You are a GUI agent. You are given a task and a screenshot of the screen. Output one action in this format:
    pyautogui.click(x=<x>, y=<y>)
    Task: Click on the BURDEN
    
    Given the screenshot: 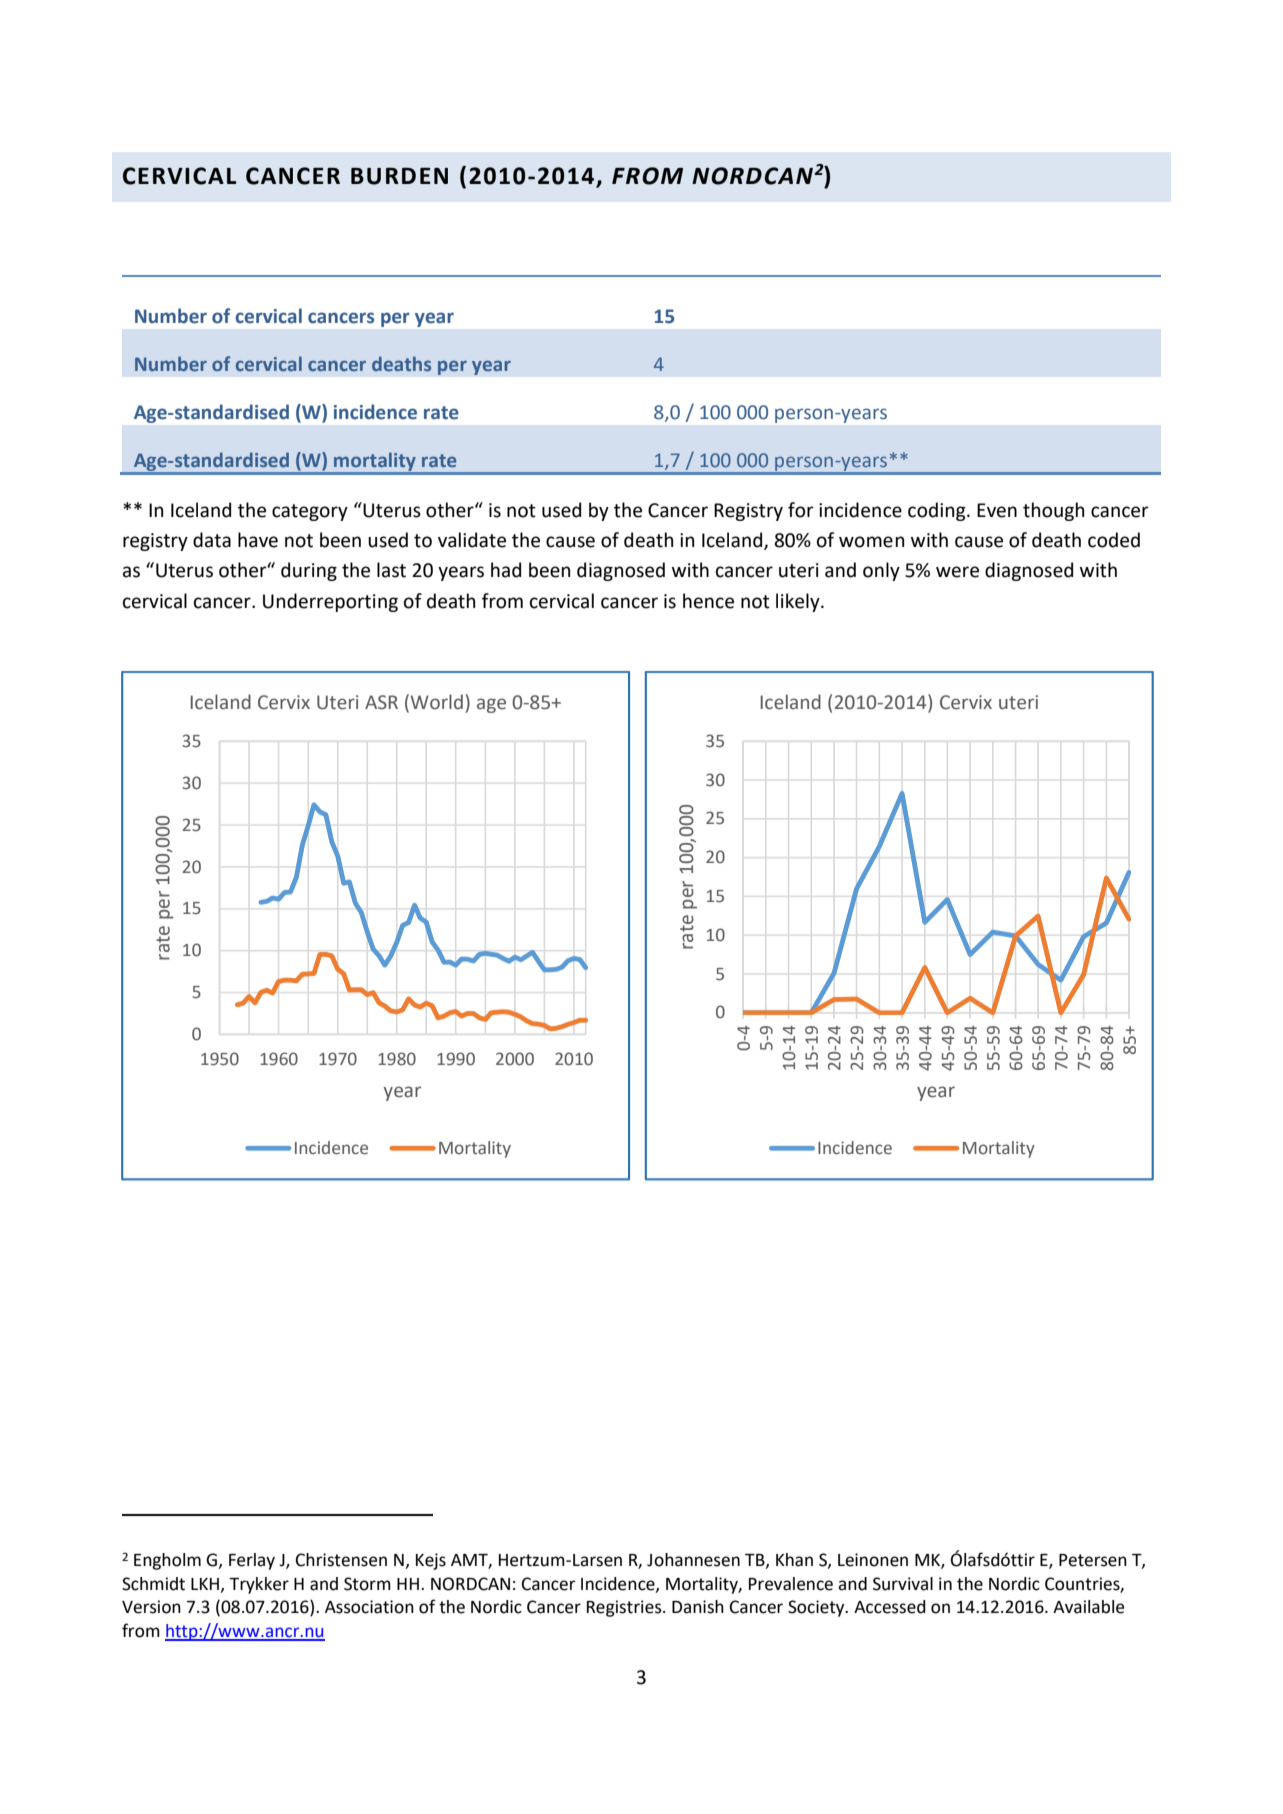 What is the action you would take?
    pyautogui.click(x=399, y=176)
